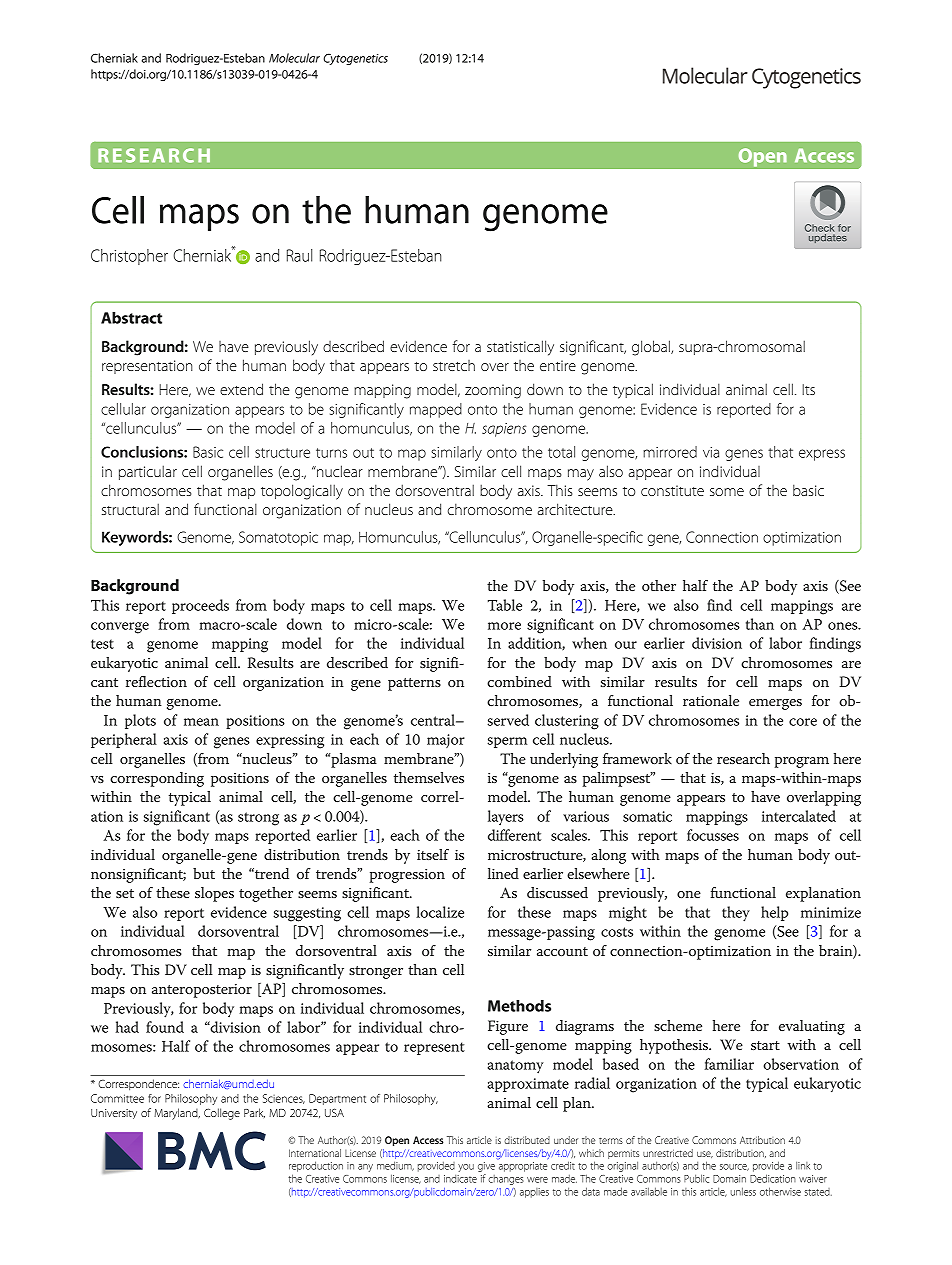 This page has width=952, height=1265. I want to click on Raul, so click(299, 255).
